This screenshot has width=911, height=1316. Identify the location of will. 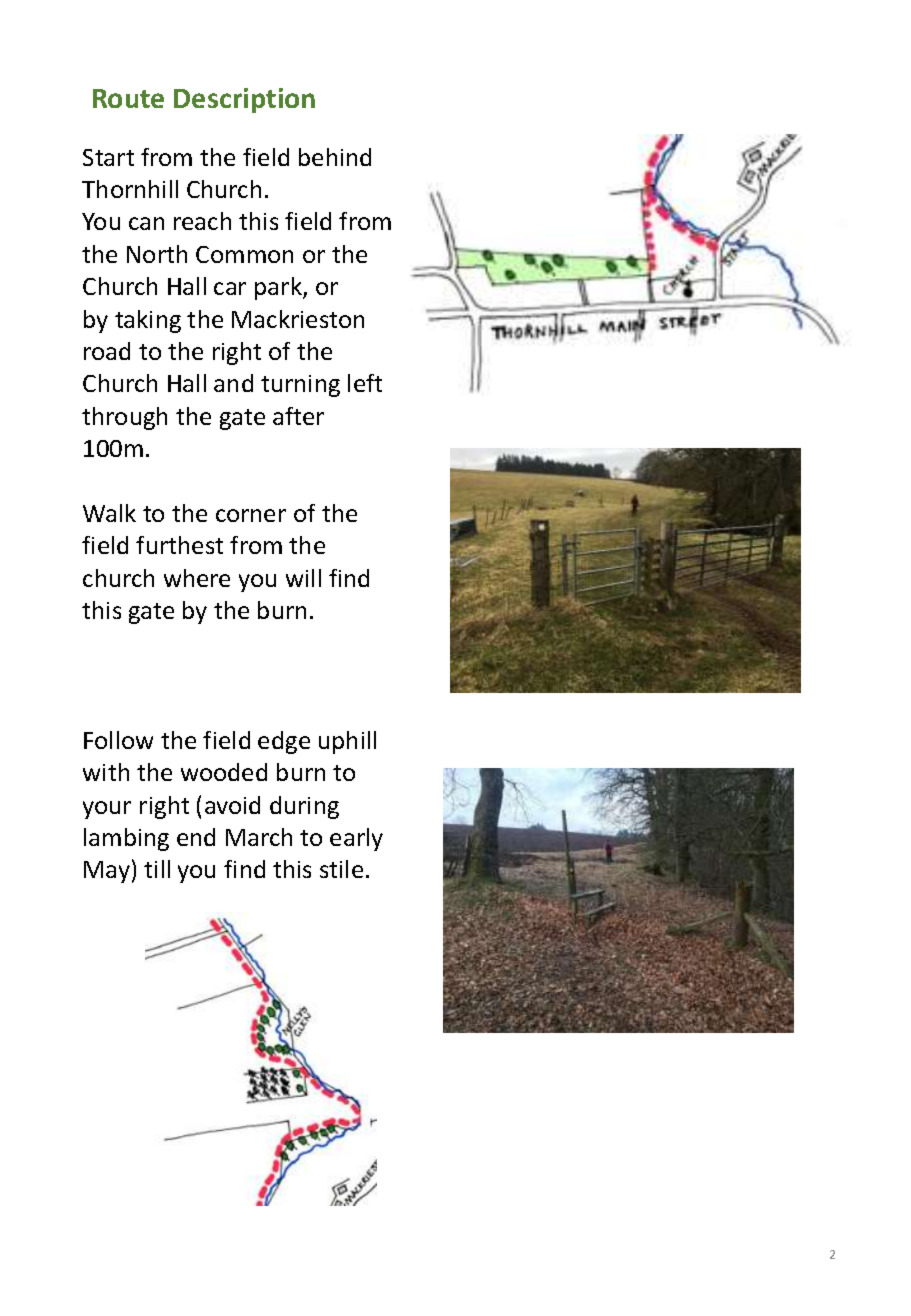
(303, 578).
